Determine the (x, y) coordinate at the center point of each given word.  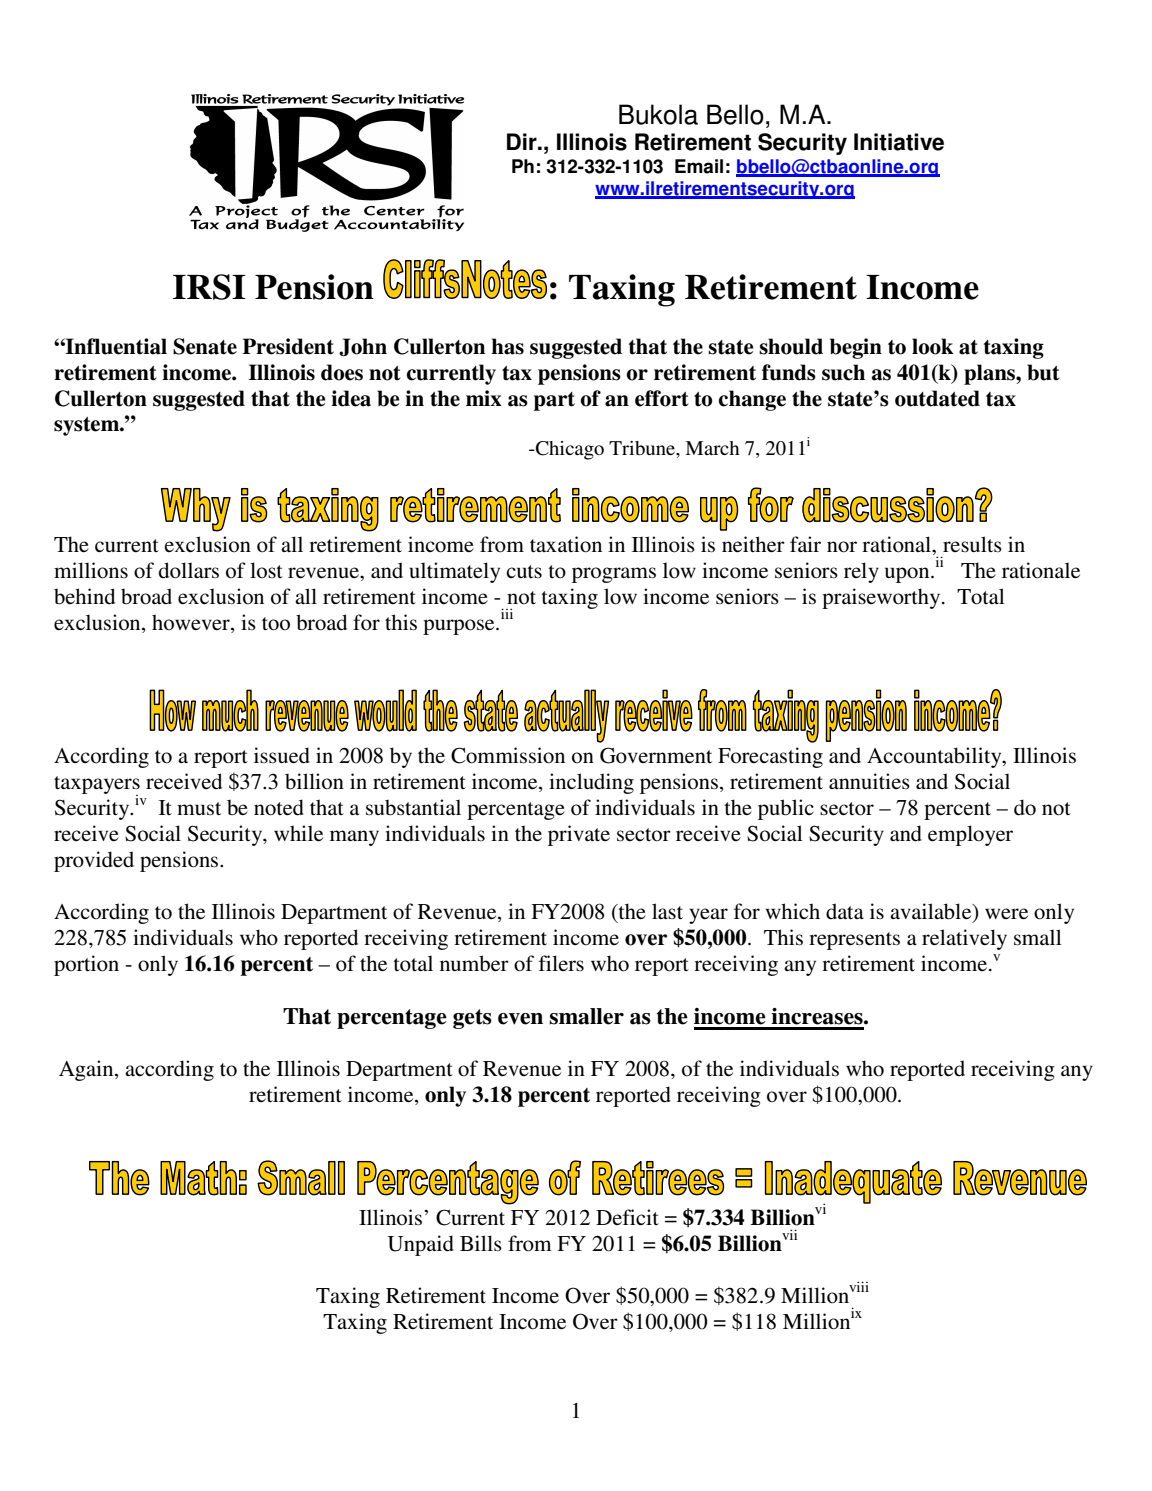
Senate (205, 346)
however (192, 622)
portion (86, 965)
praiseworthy (882, 598)
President (288, 346)
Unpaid (421, 1245)
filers (561, 963)
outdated (937, 398)
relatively (964, 939)
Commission (508, 755)
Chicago (568, 450)
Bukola (658, 114)
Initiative (899, 142)
